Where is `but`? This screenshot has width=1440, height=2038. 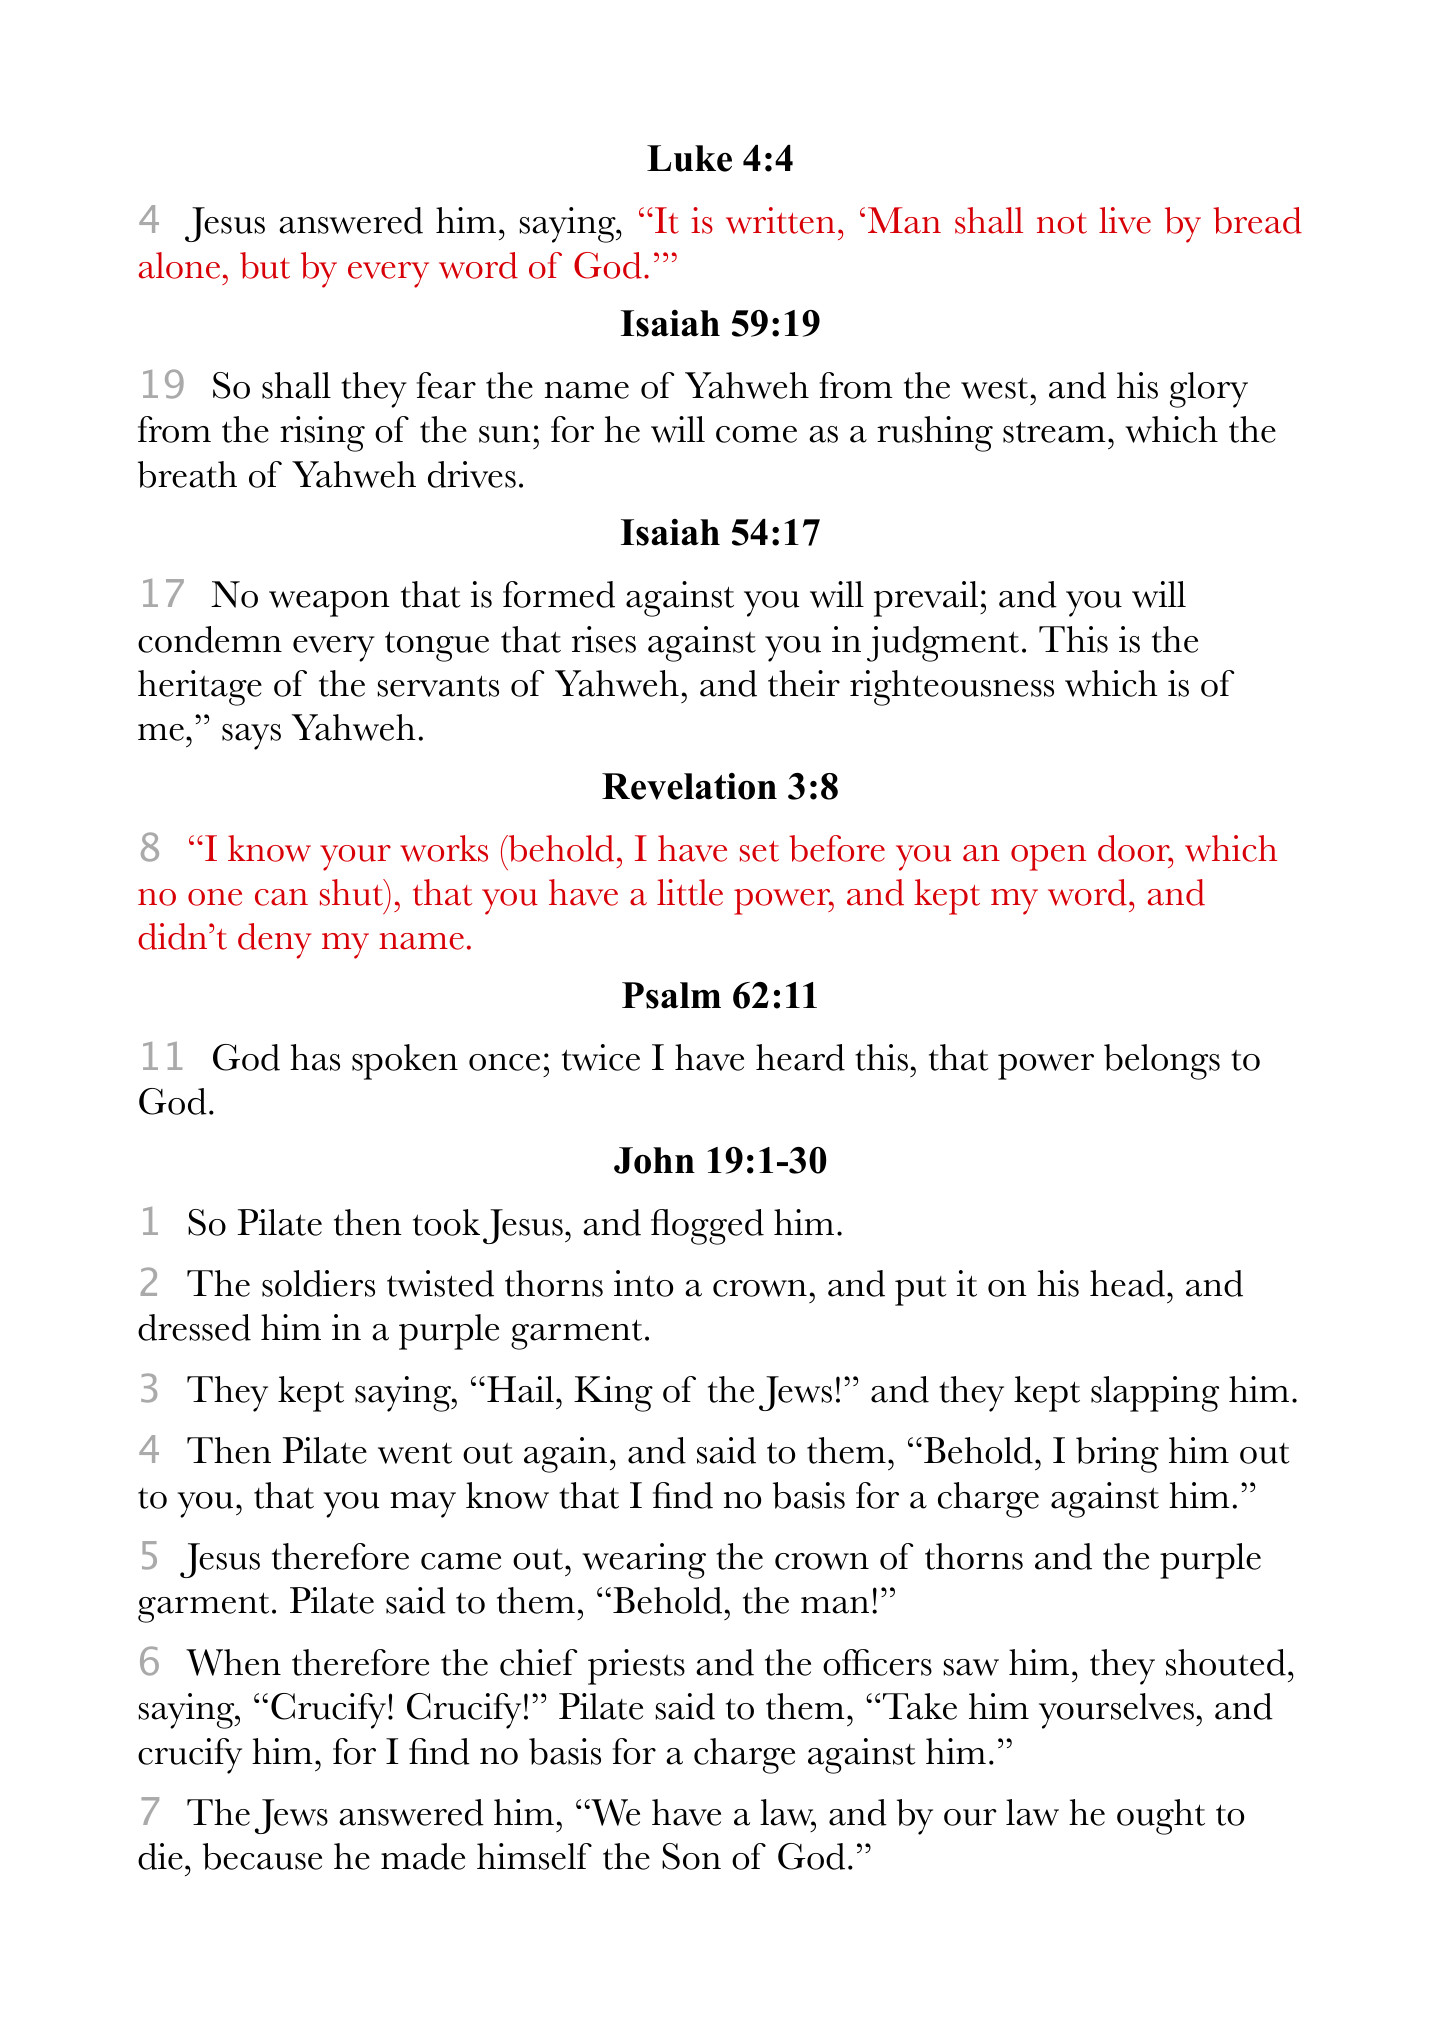
but is located at coordinates (265, 265).
